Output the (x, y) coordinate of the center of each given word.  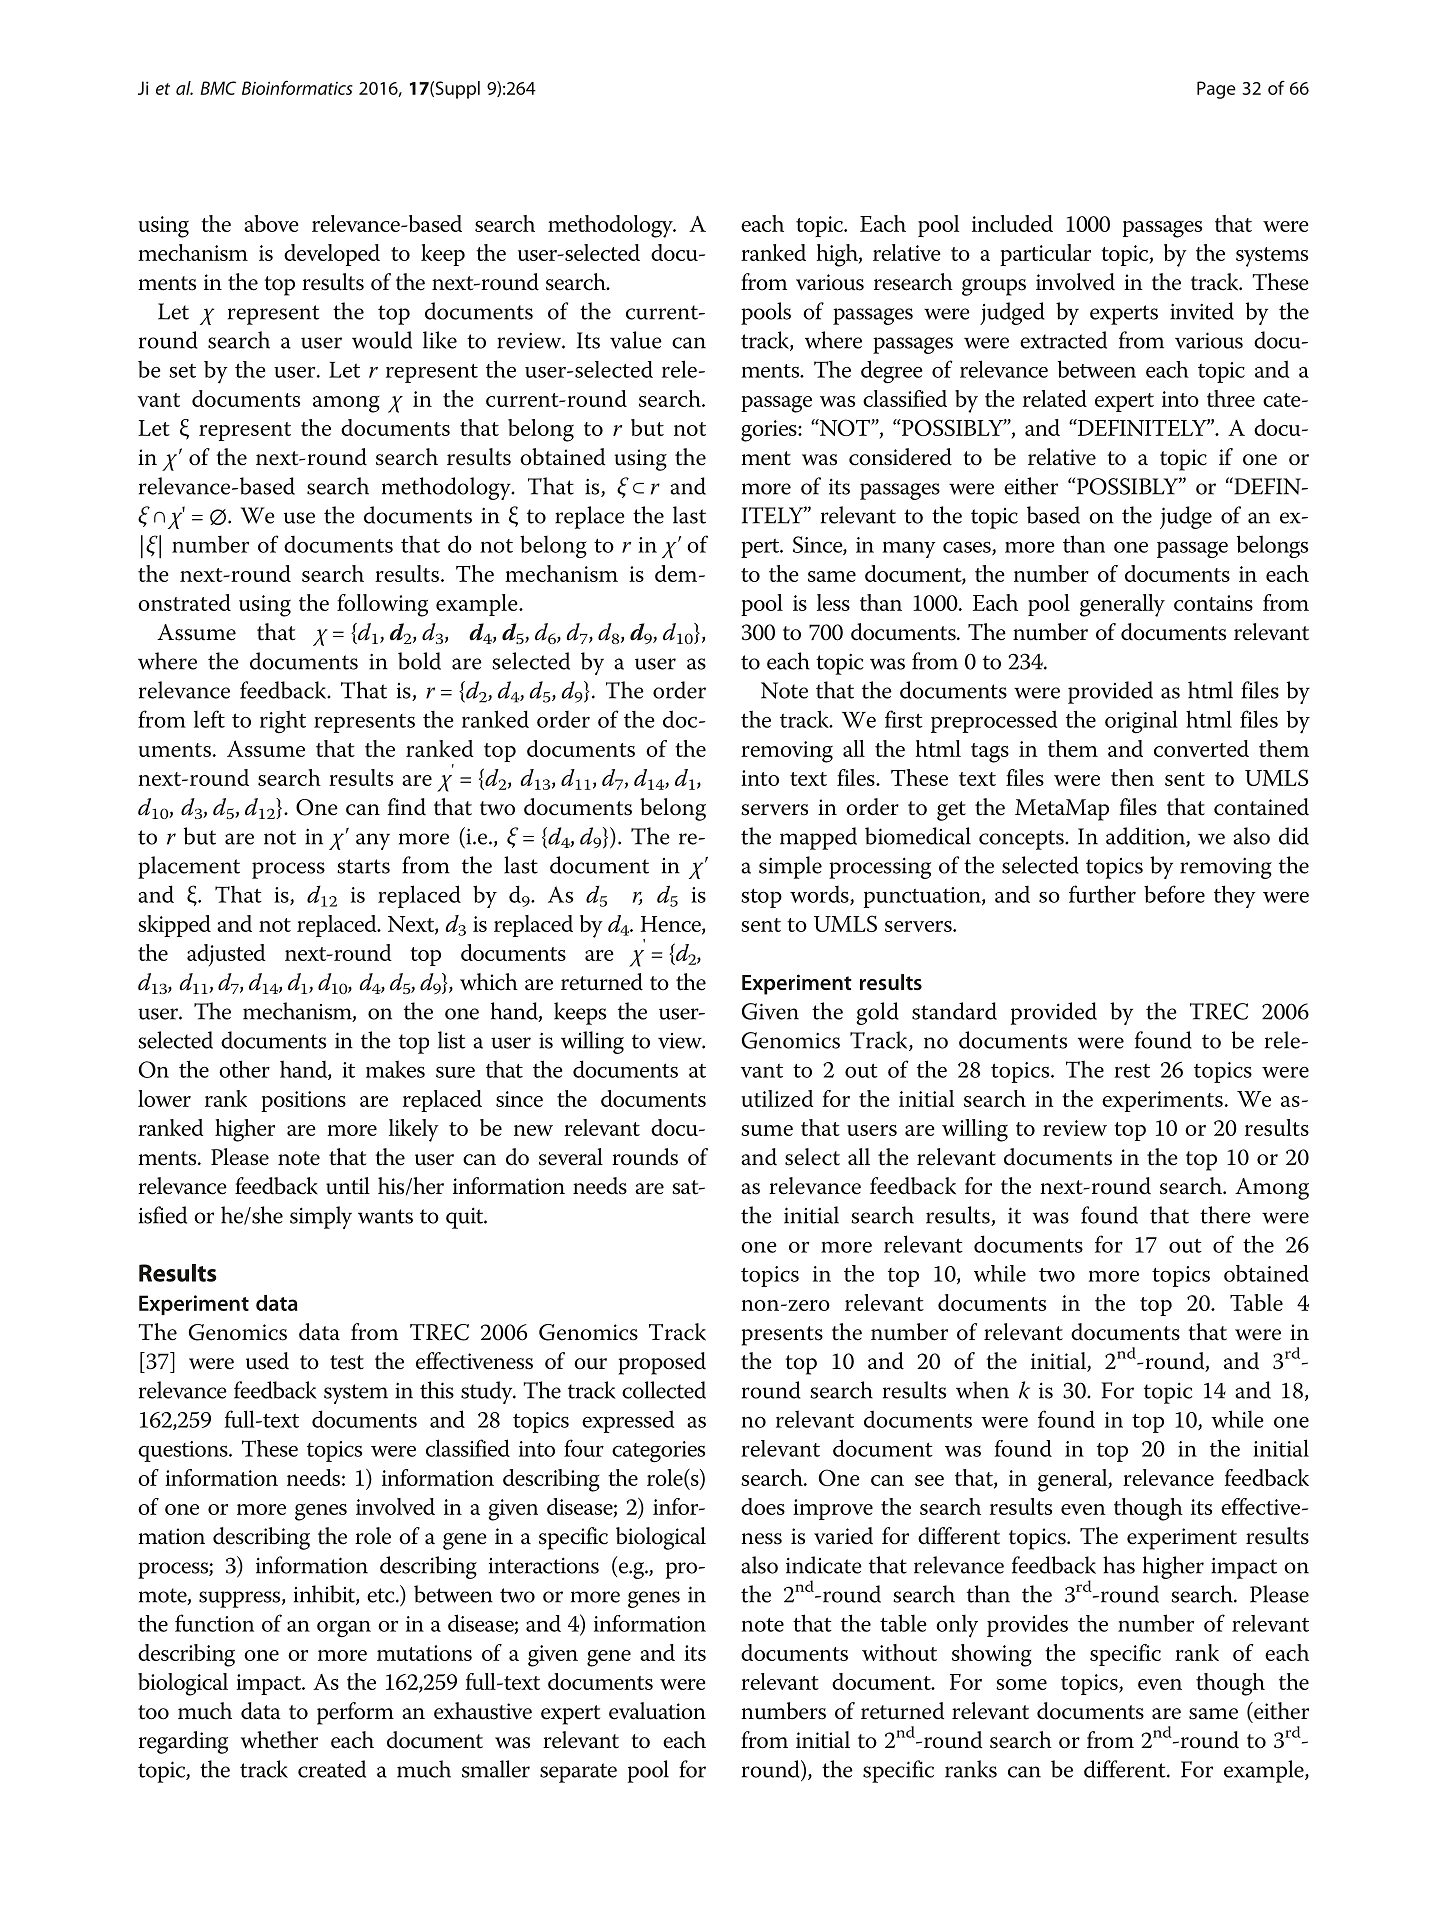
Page (1216, 90)
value (636, 340)
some (1021, 1684)
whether (279, 1740)
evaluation (657, 1711)
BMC (218, 88)
